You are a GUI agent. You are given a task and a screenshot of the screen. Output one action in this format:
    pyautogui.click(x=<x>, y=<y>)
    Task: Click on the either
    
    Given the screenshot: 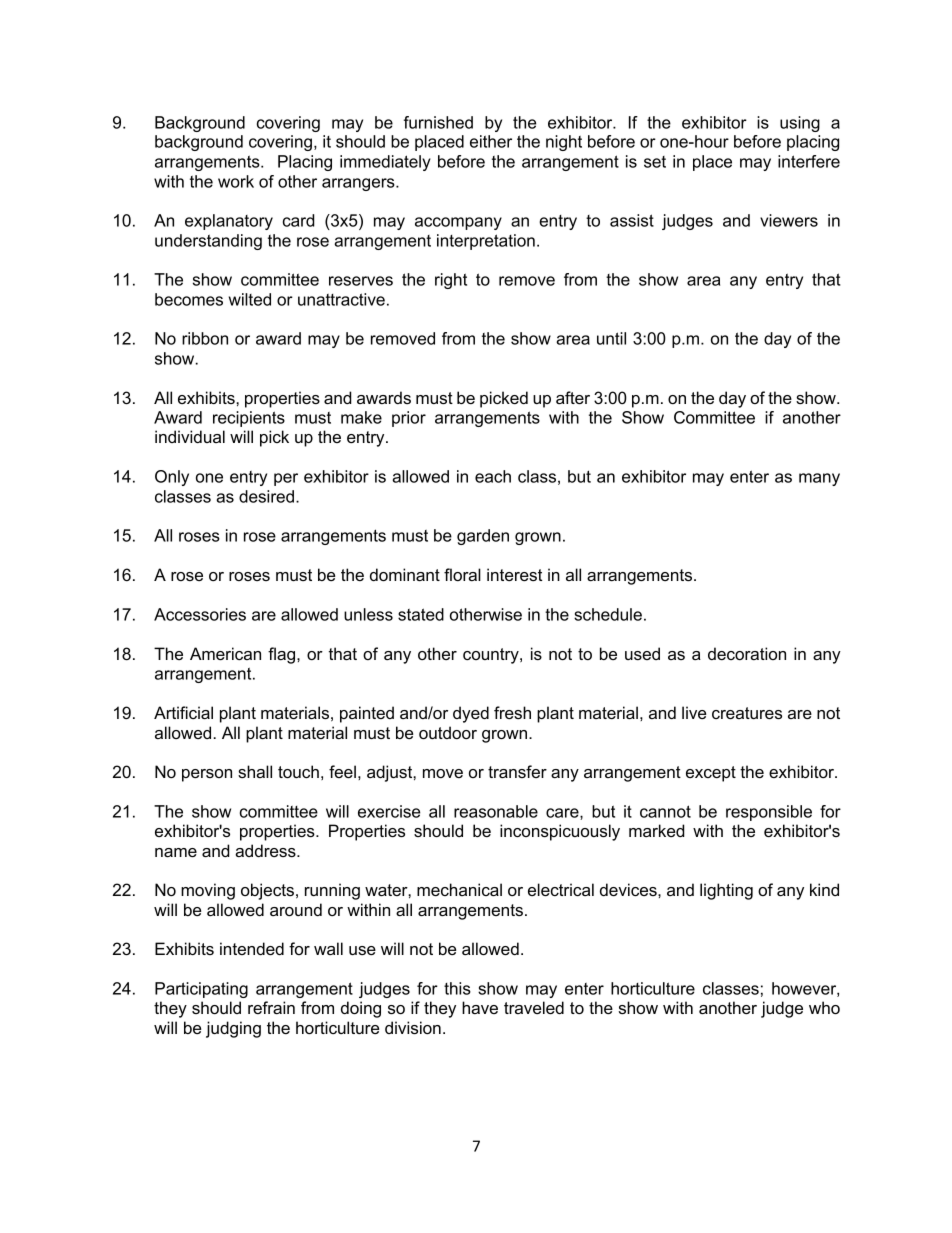 What is the action you would take?
    pyautogui.click(x=491, y=141)
